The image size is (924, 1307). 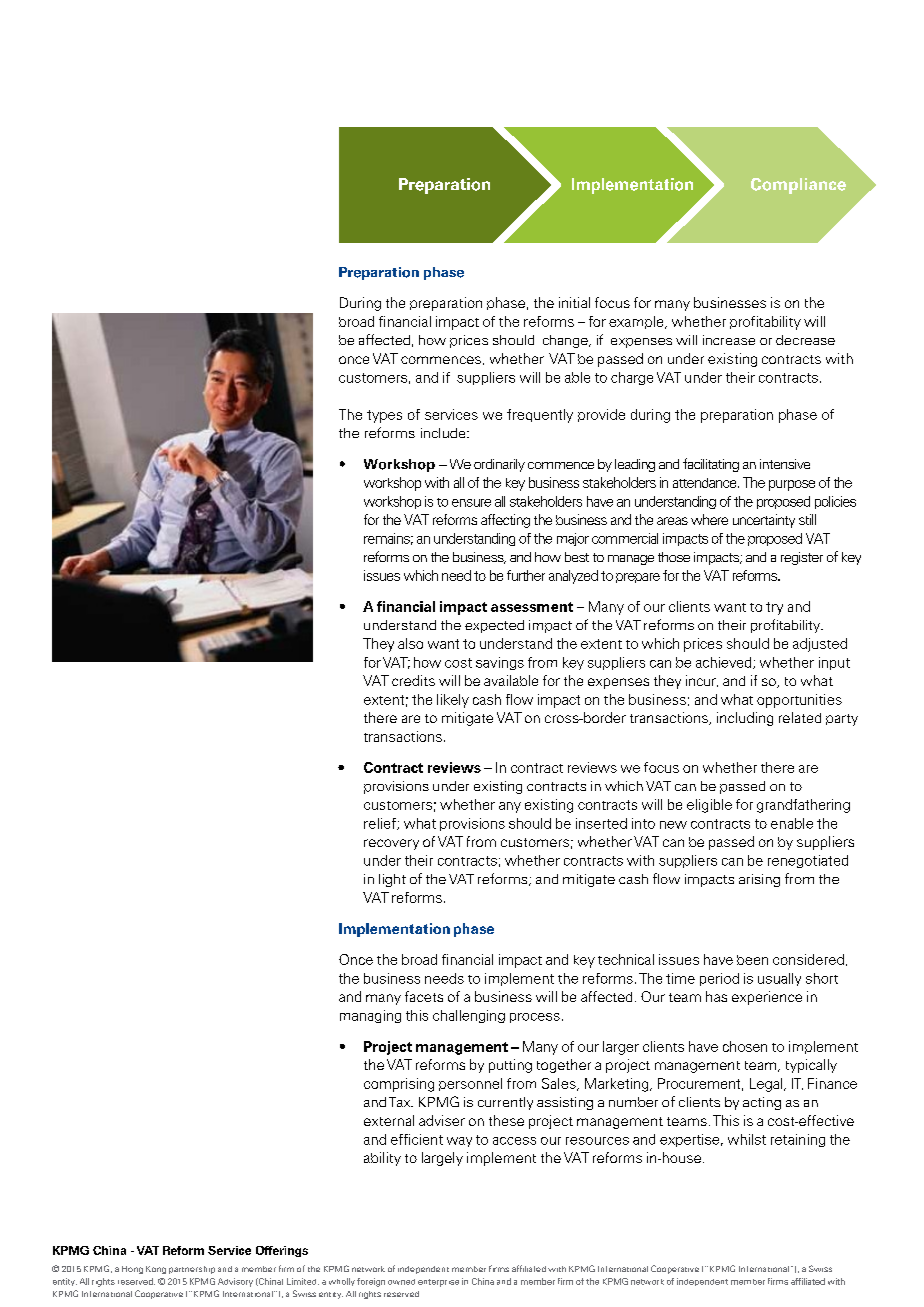 I want to click on partnership, so click(x=192, y=1270).
